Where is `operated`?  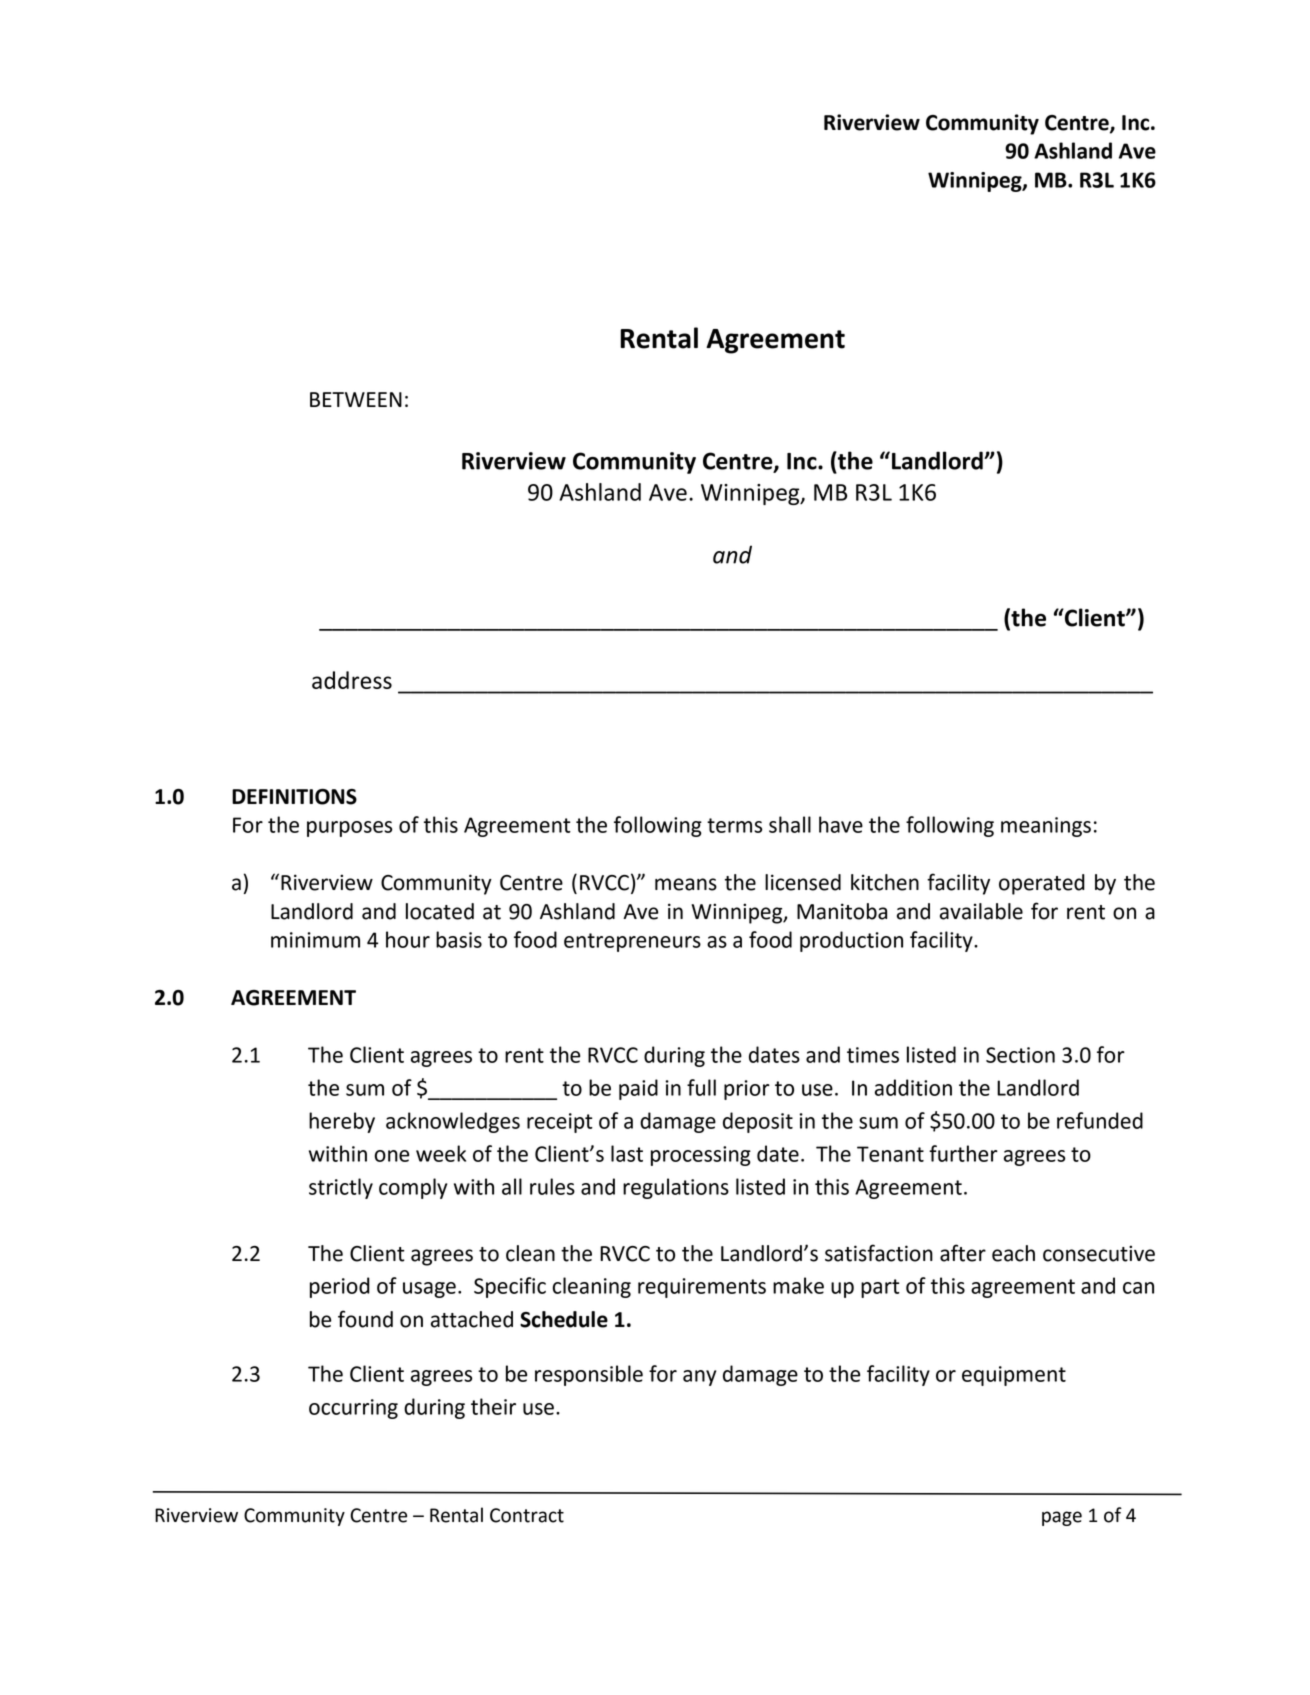
operated is located at coordinates (1042, 884).
